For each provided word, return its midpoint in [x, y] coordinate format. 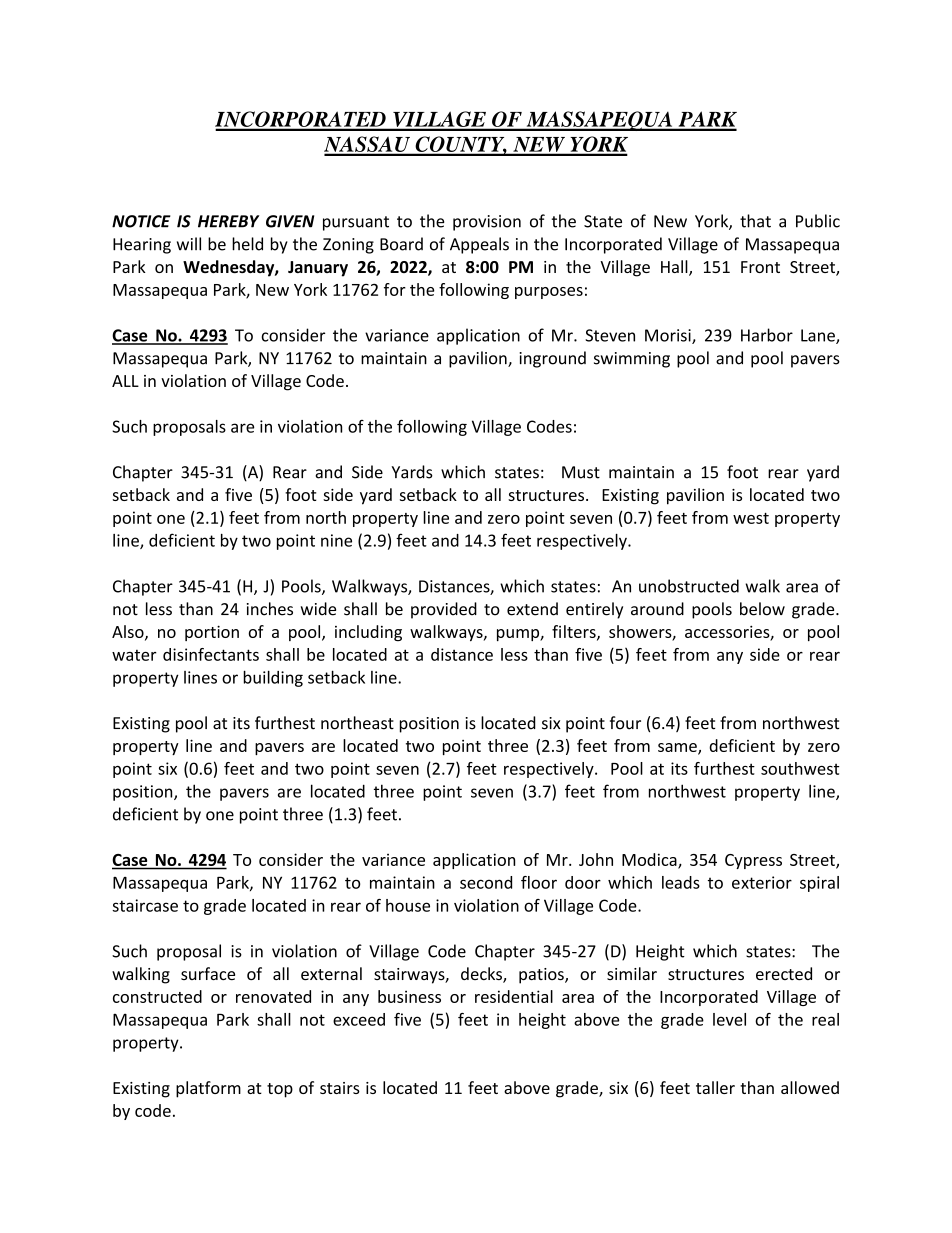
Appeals [479, 245]
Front [760, 267]
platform [208, 1089]
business [409, 996]
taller [715, 1087]
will [189, 244]
